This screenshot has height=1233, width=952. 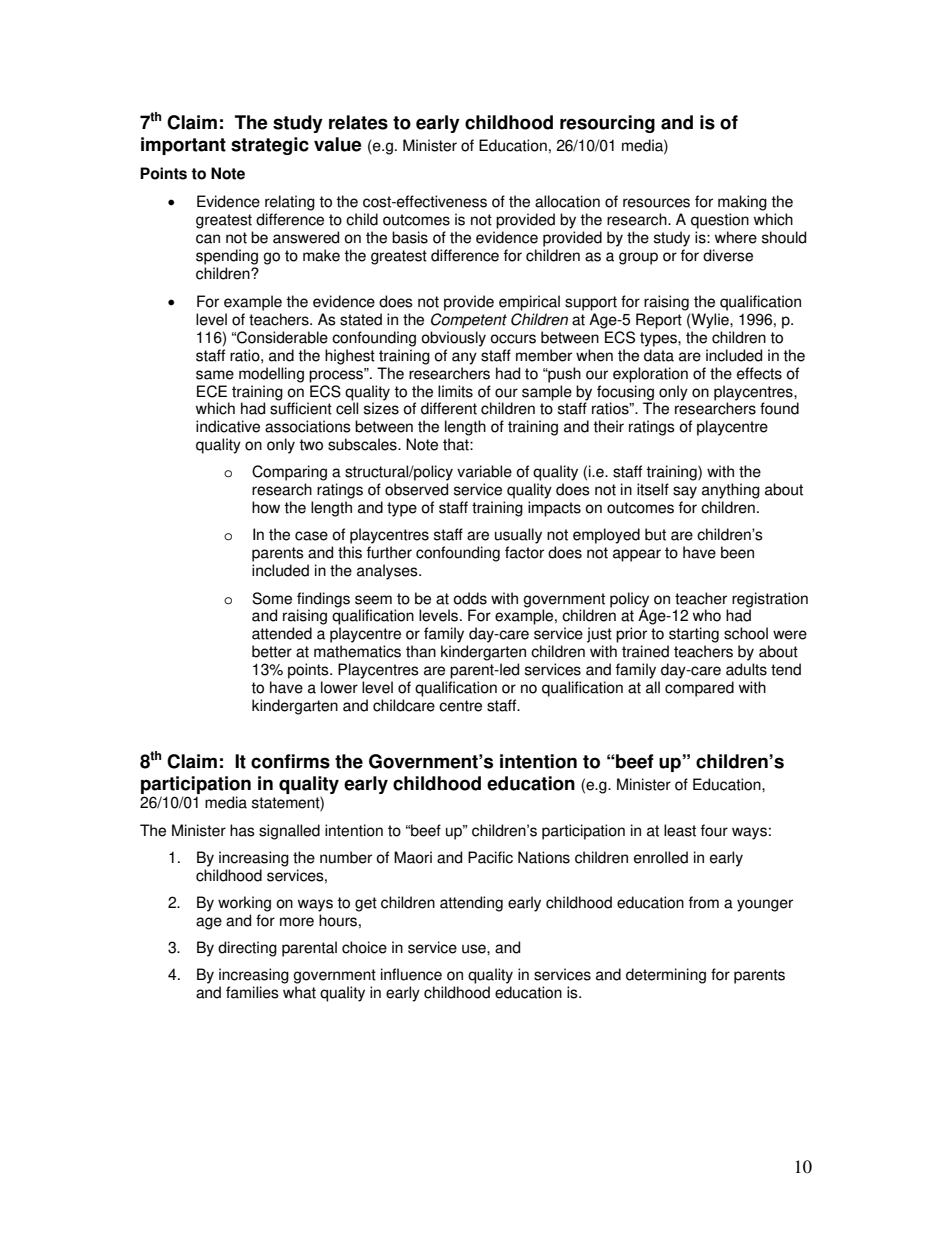 I want to click on strategic, so click(x=270, y=146).
